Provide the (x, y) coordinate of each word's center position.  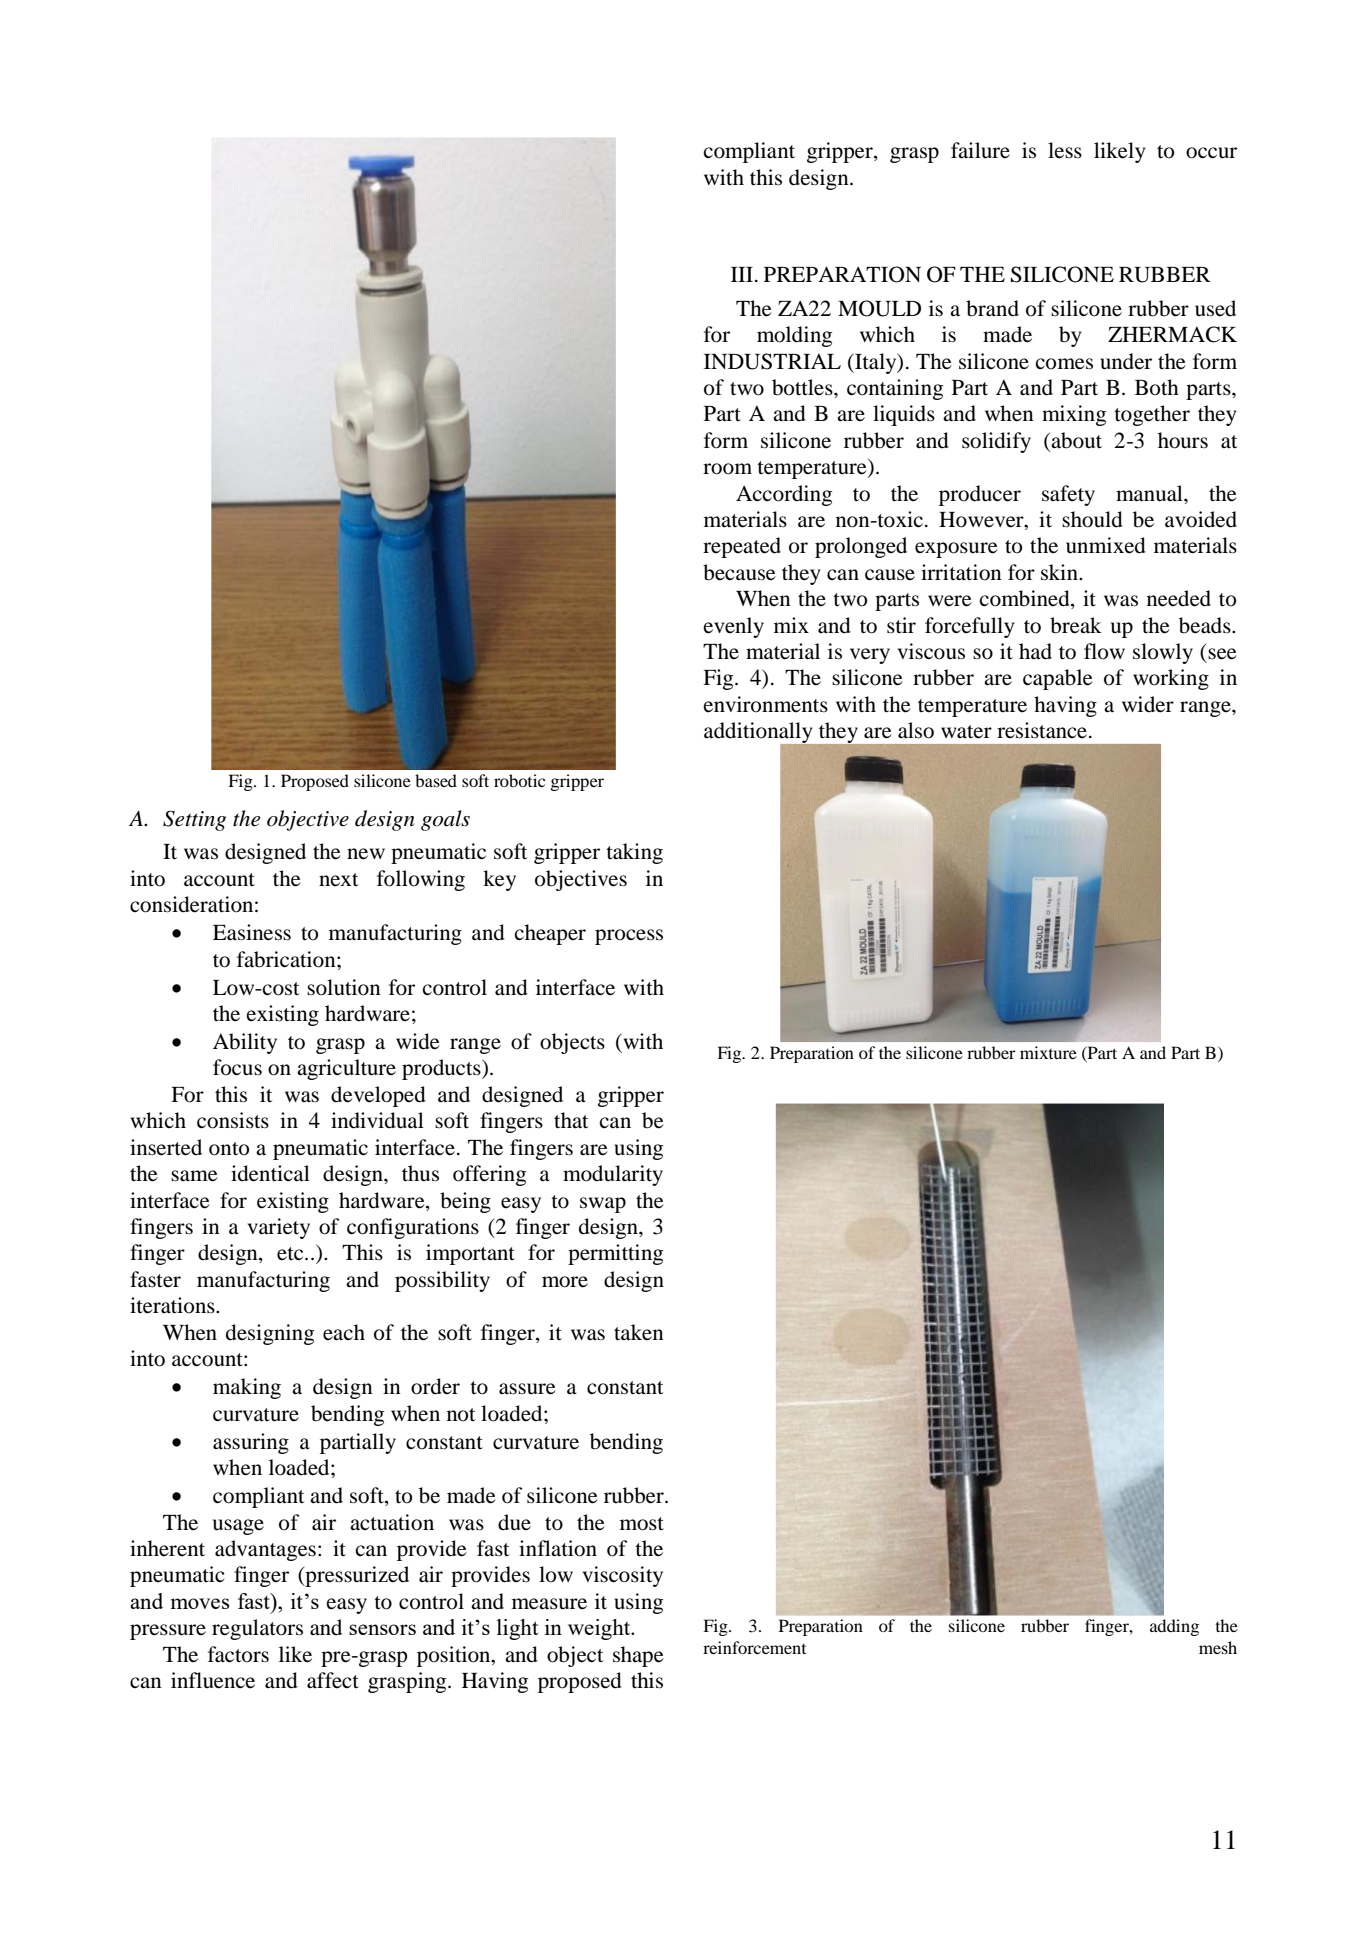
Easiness (252, 932)
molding (794, 336)
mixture (1048, 1052)
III (742, 274)
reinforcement (754, 1647)
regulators (257, 1629)
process (629, 937)
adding (1174, 1627)
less (1065, 150)
